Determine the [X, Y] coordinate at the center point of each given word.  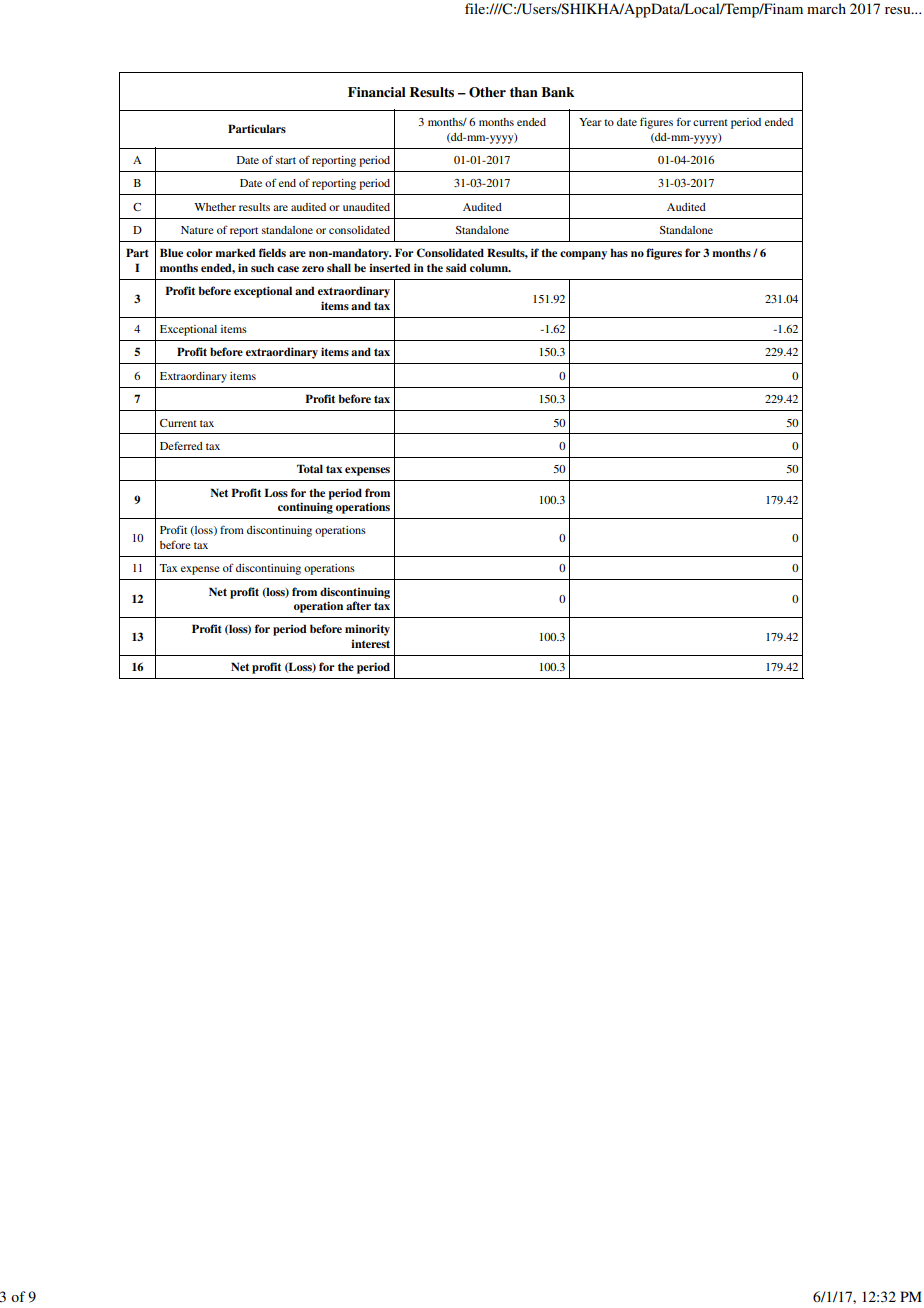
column [490, 267]
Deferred [181, 445]
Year [590, 122]
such [262, 267]
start [286, 160]
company [583, 255]
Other [487, 92]
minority [367, 630]
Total [310, 468]
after [358, 605]
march [826, 8]
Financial [377, 92]
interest [370, 644]
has [619, 252]
